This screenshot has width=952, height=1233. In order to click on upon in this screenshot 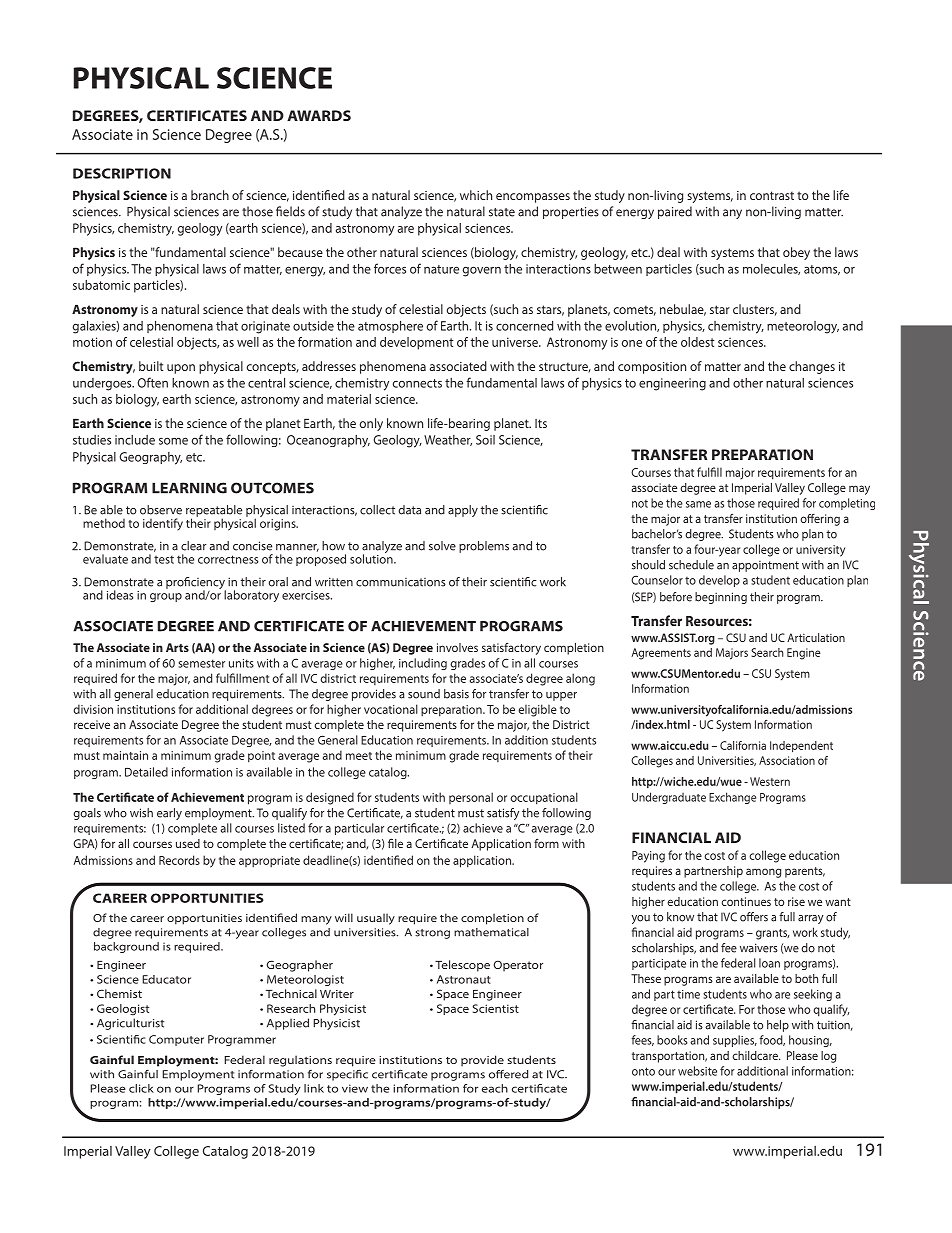, I will do `click(181, 369)`.
